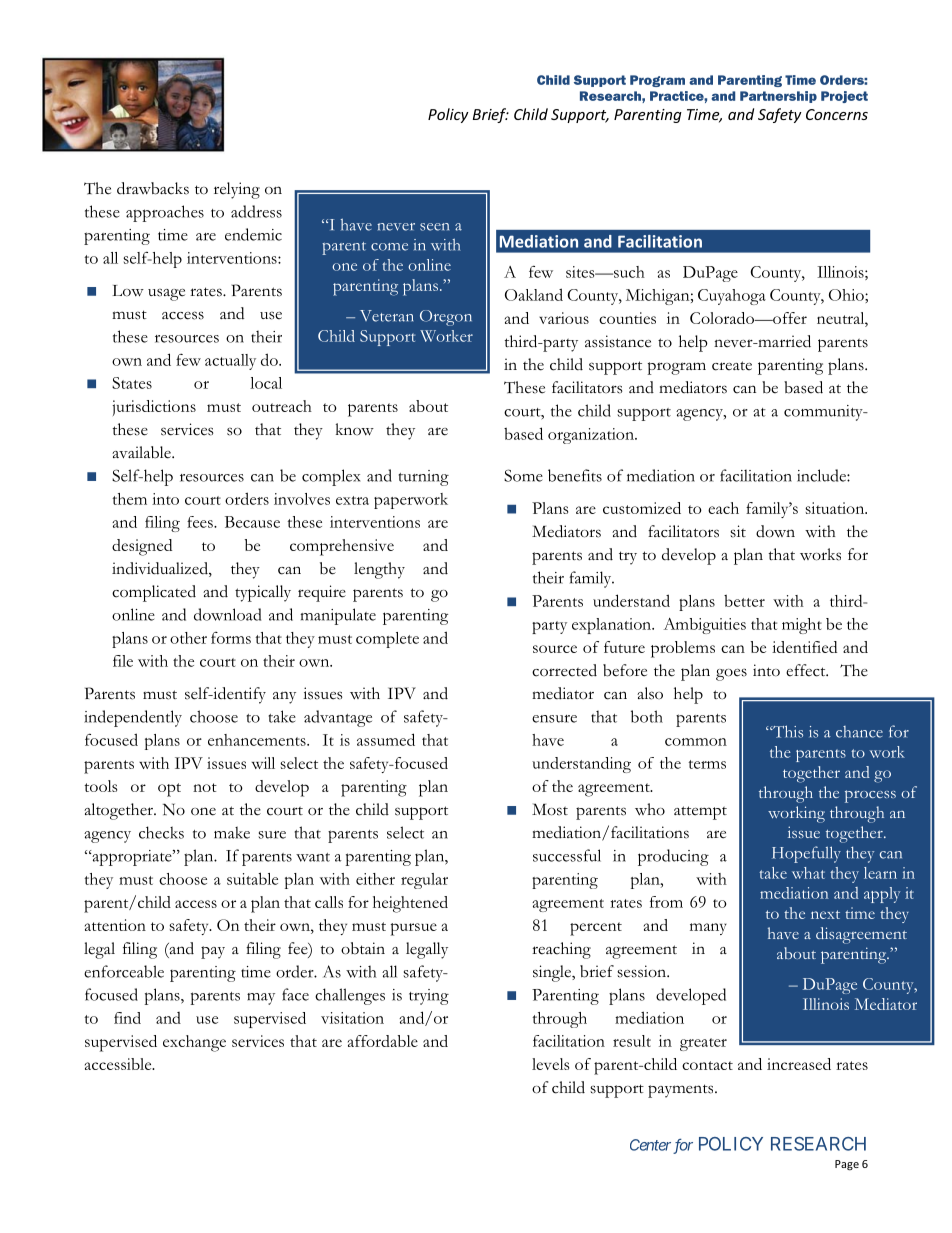 Image resolution: width=952 pixels, height=1233 pixels. Describe the element at coordinates (142, 452) in the screenshot. I see `available` at that location.
